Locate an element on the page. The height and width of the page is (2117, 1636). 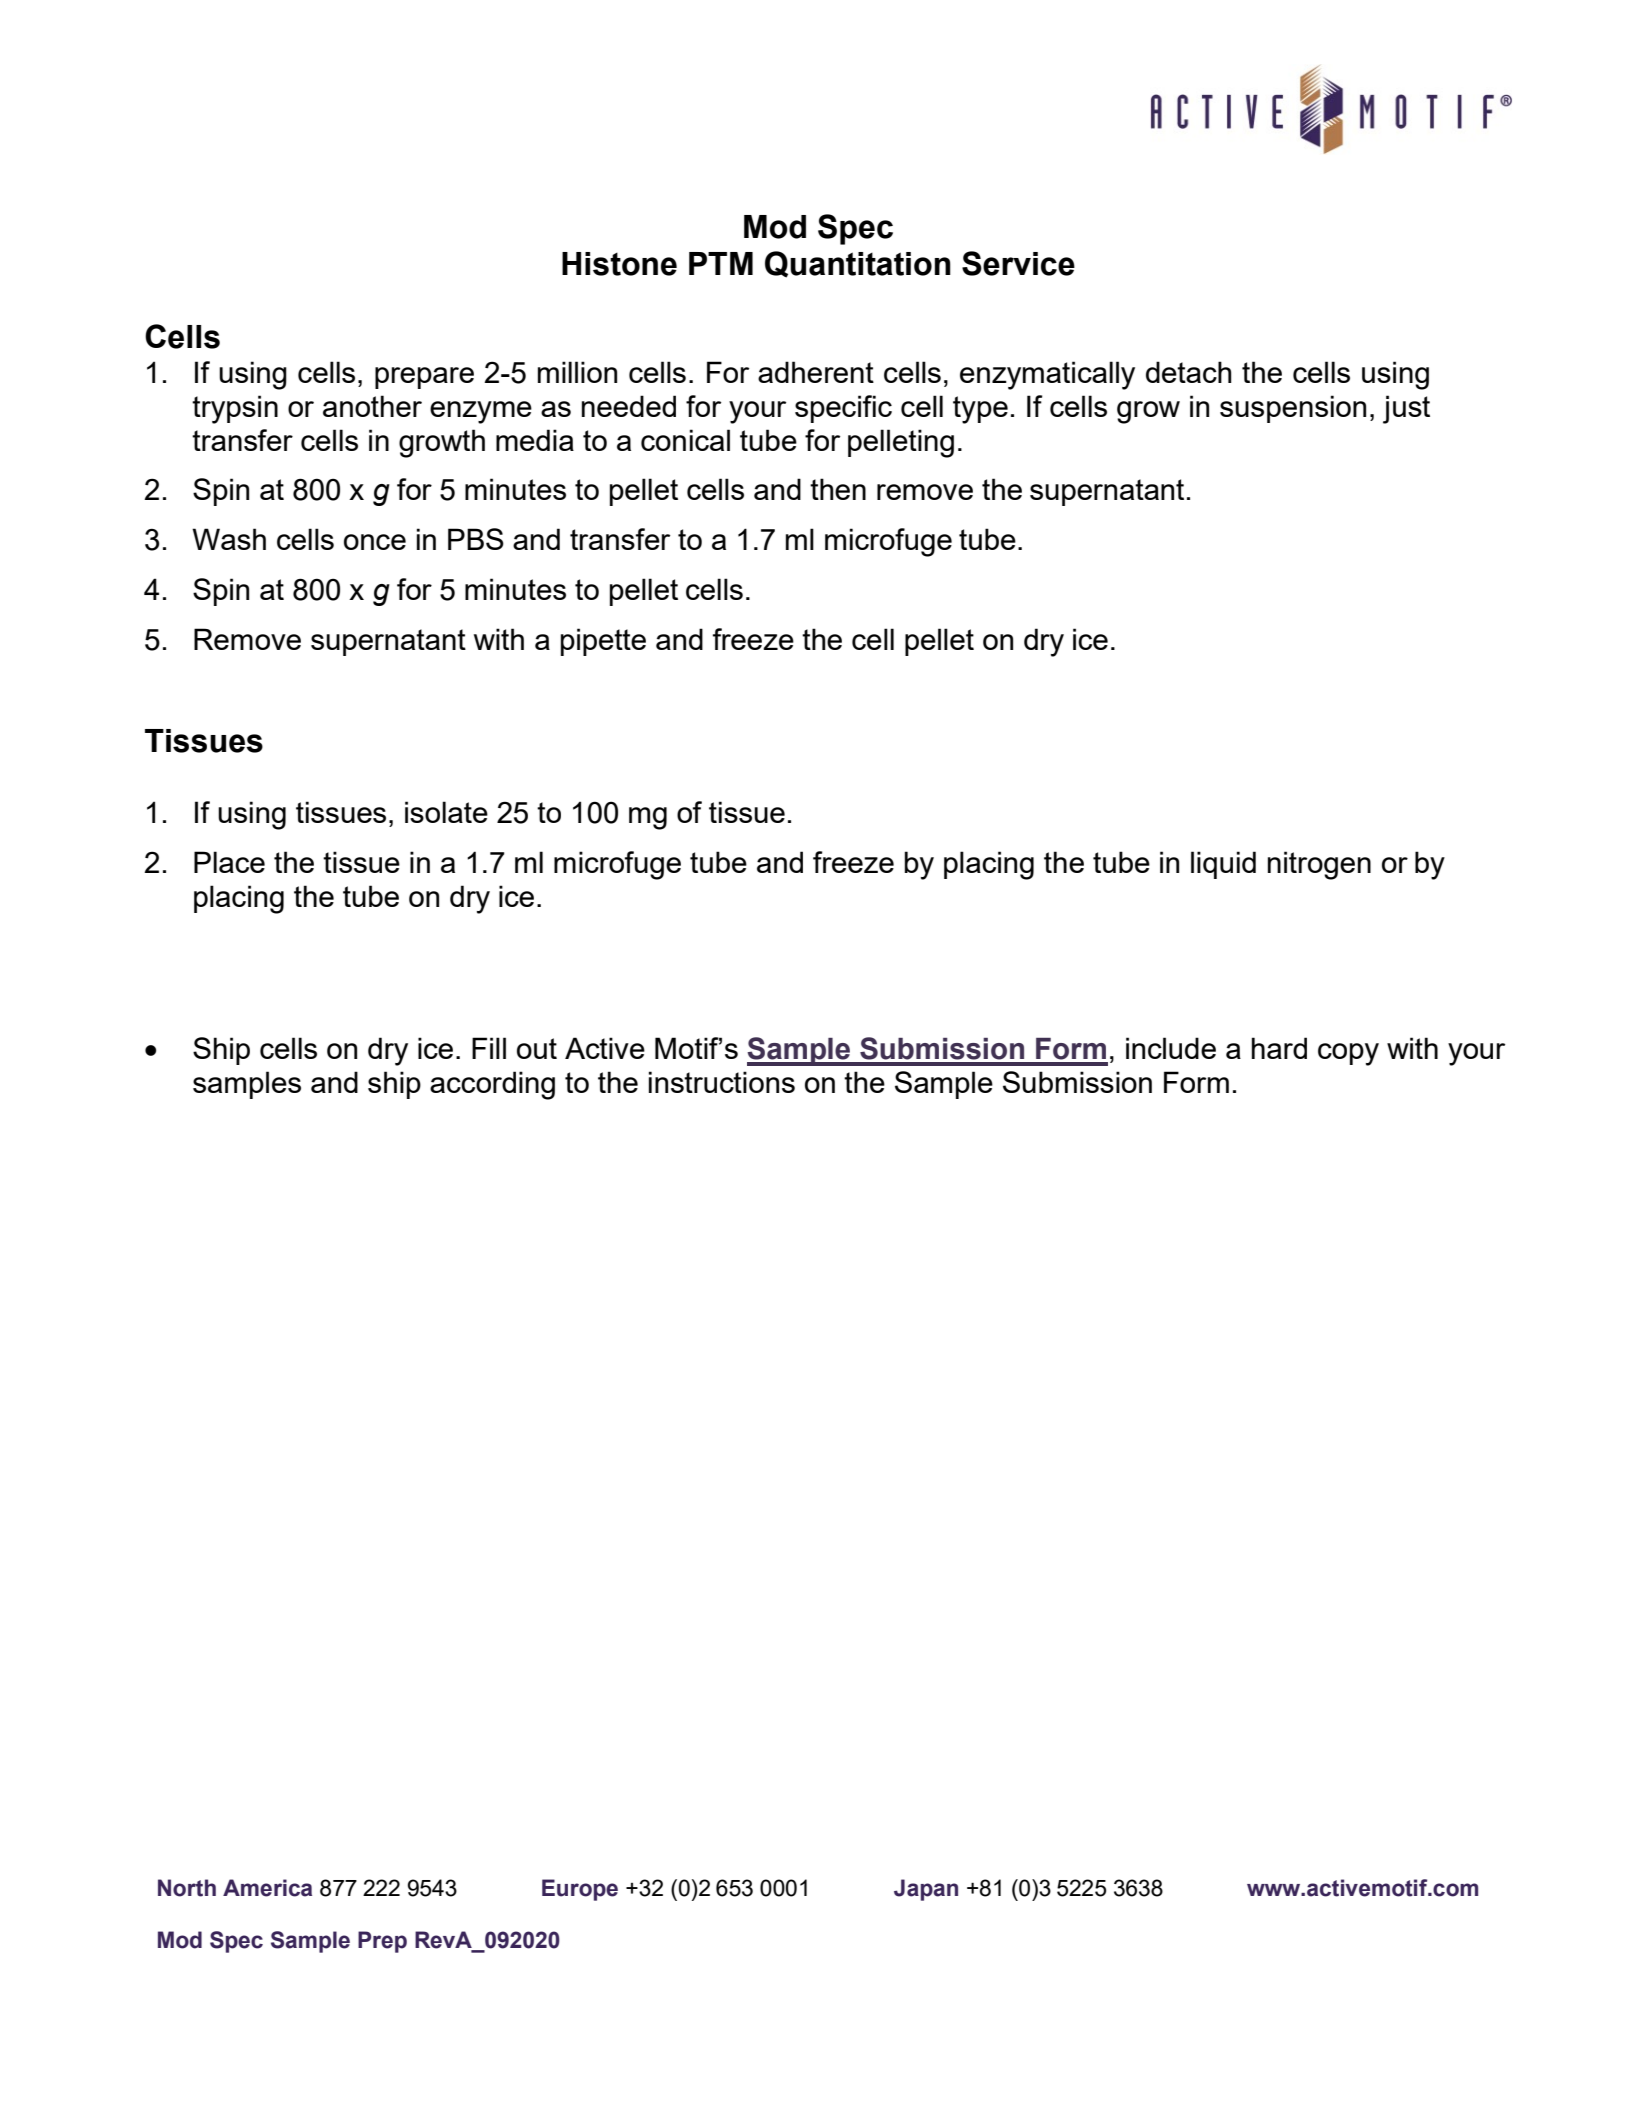
adherent is located at coordinates (816, 372).
